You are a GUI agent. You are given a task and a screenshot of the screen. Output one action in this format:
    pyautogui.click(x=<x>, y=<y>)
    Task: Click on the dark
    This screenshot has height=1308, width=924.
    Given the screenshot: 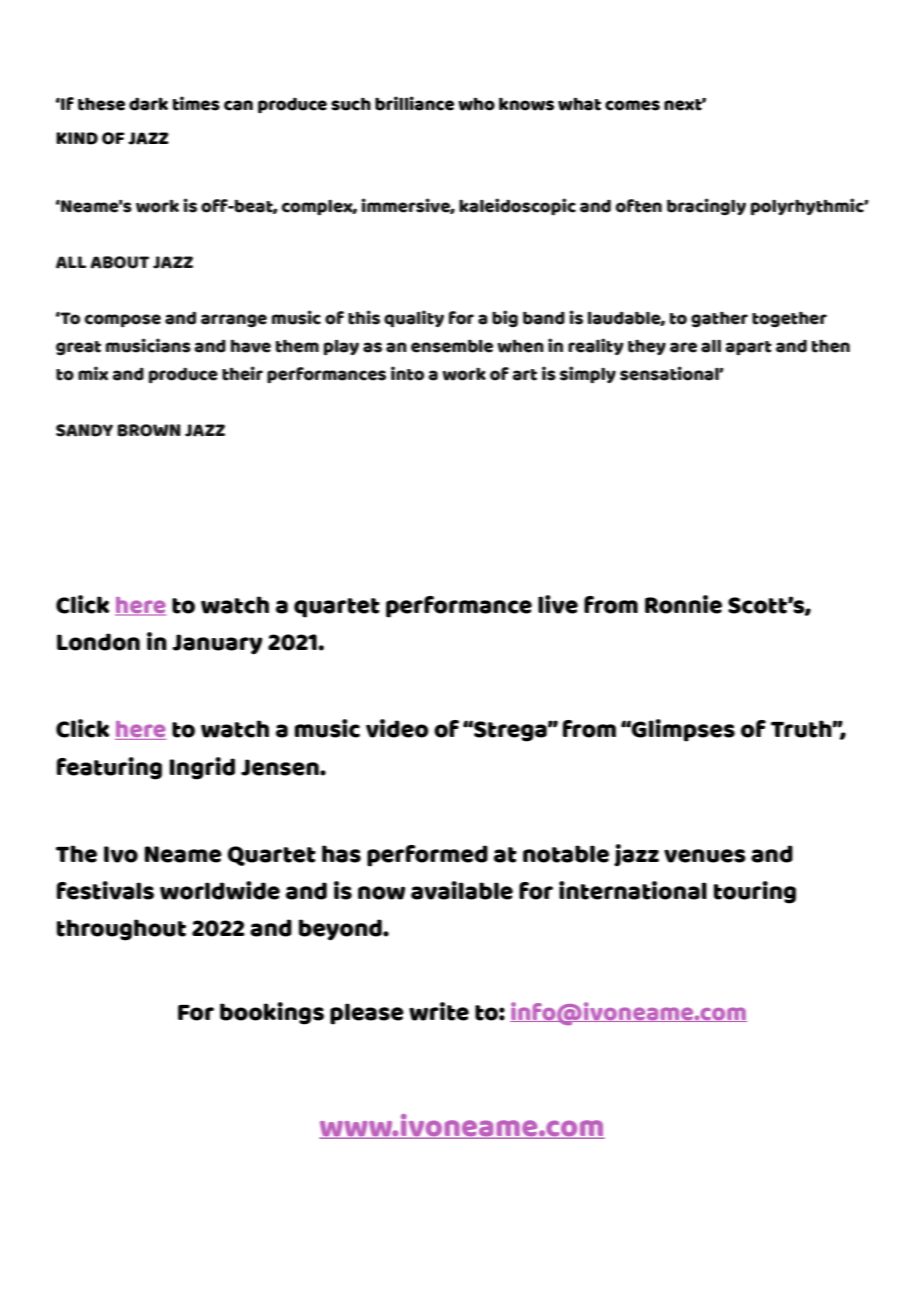 What is the action you would take?
    pyautogui.click(x=148, y=104)
